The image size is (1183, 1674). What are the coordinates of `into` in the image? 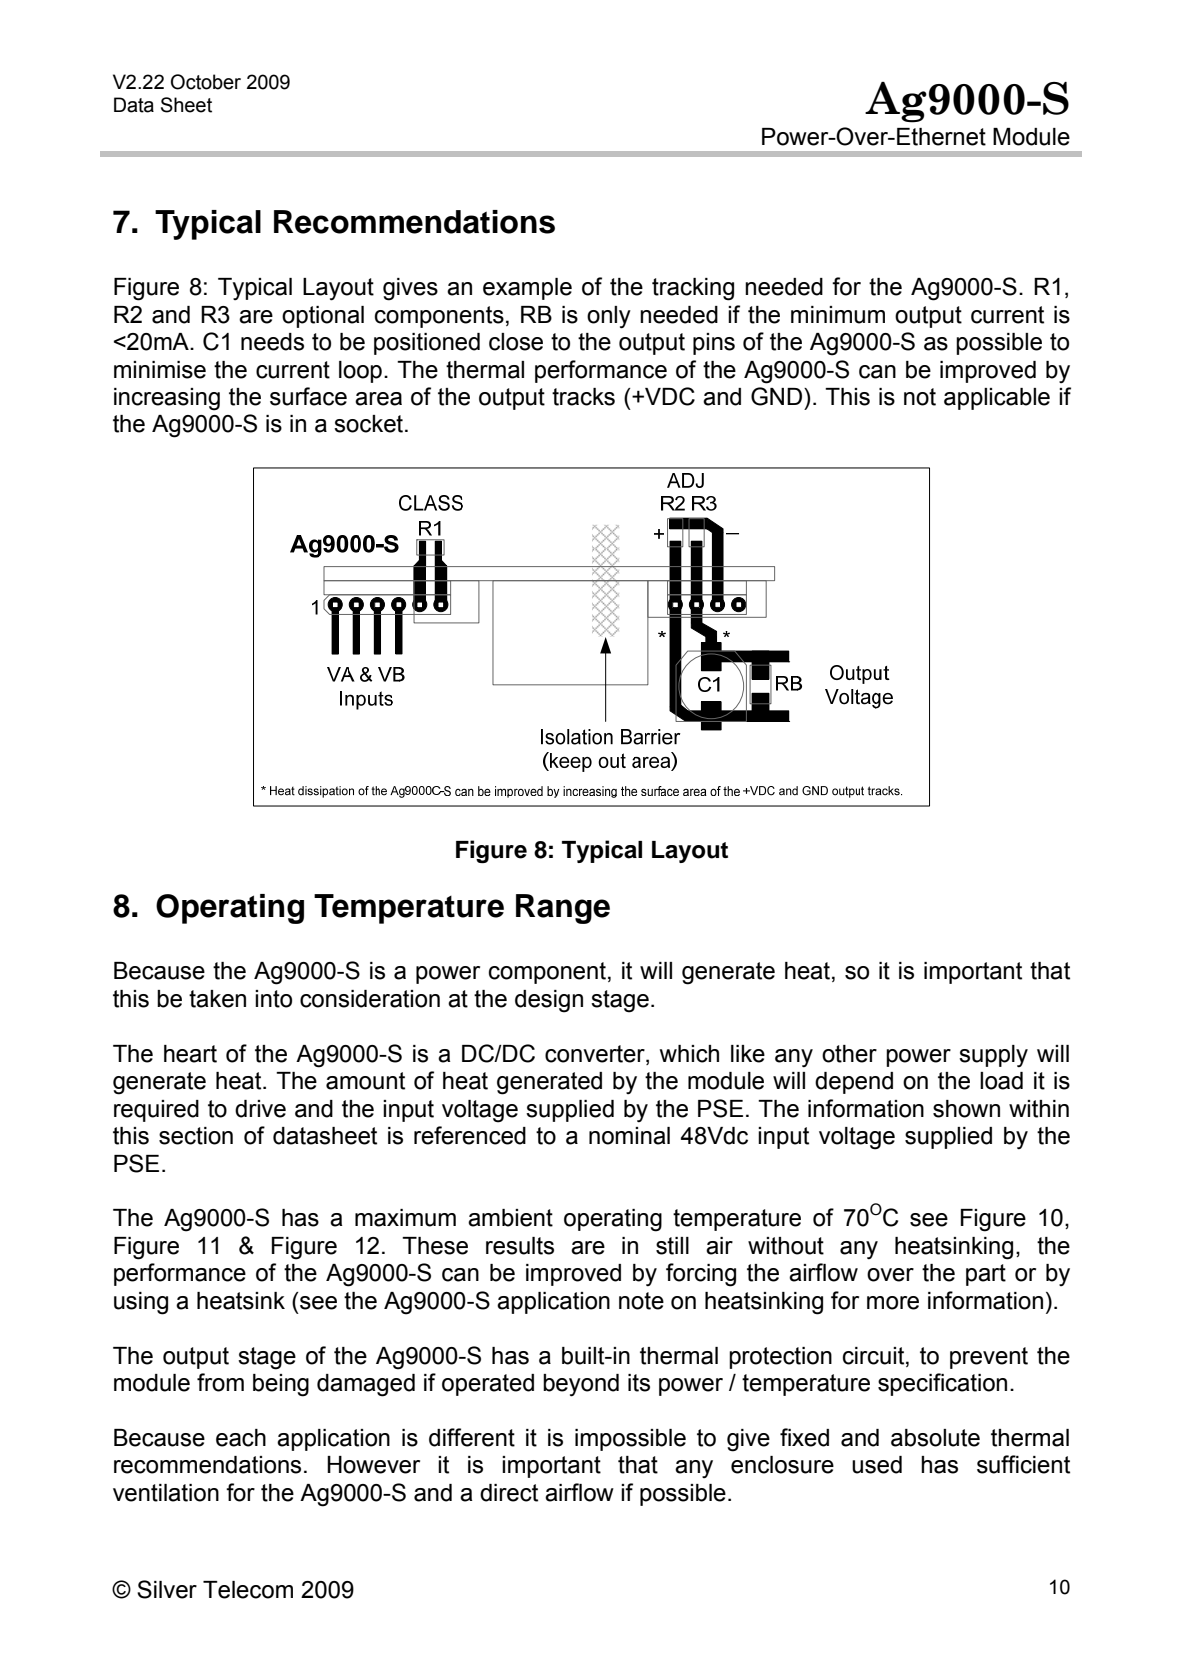 It's located at (273, 999).
